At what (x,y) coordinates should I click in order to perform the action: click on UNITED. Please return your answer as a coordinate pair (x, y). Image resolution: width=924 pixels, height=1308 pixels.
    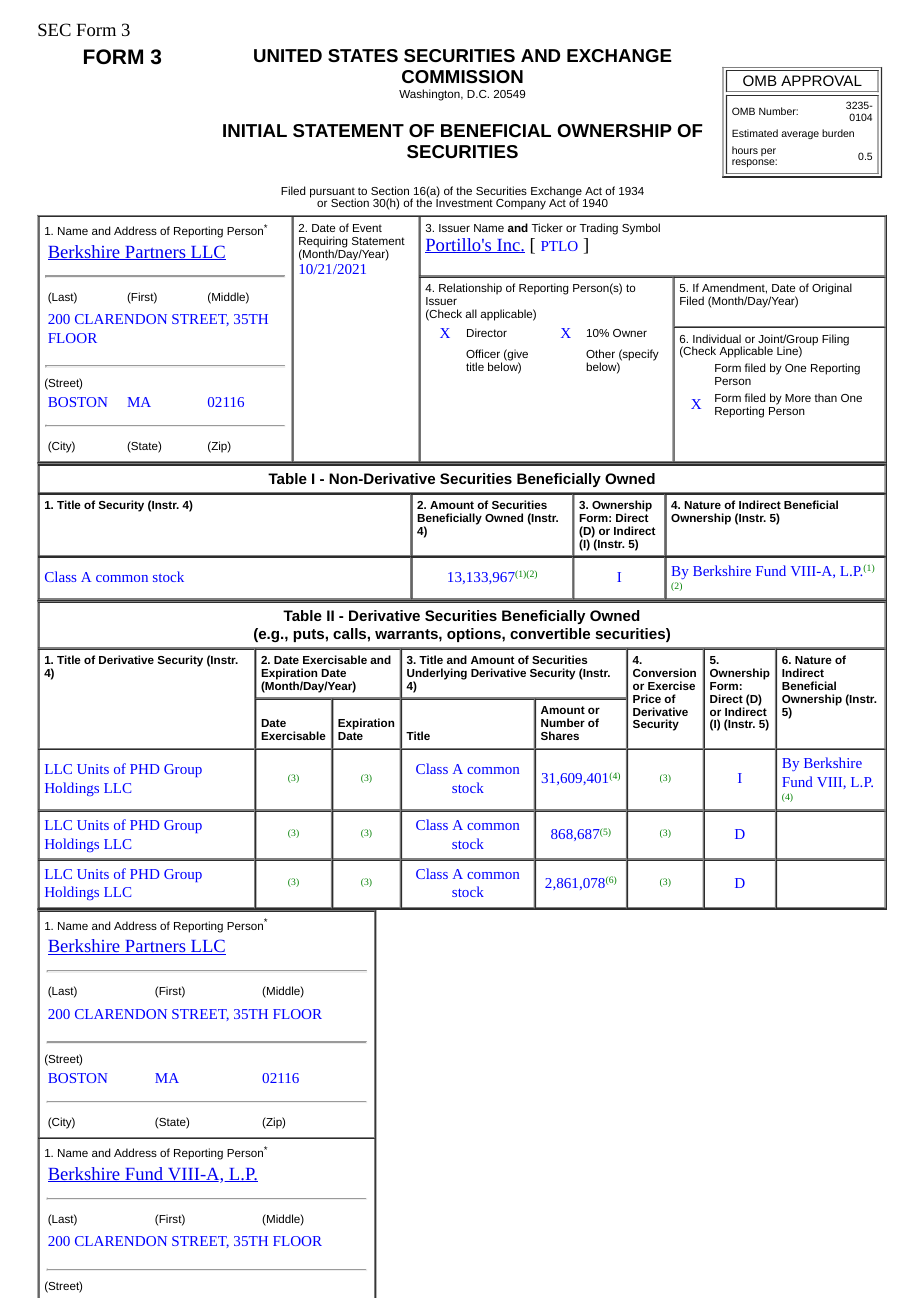
    Looking at the image, I should click on (288, 55).
